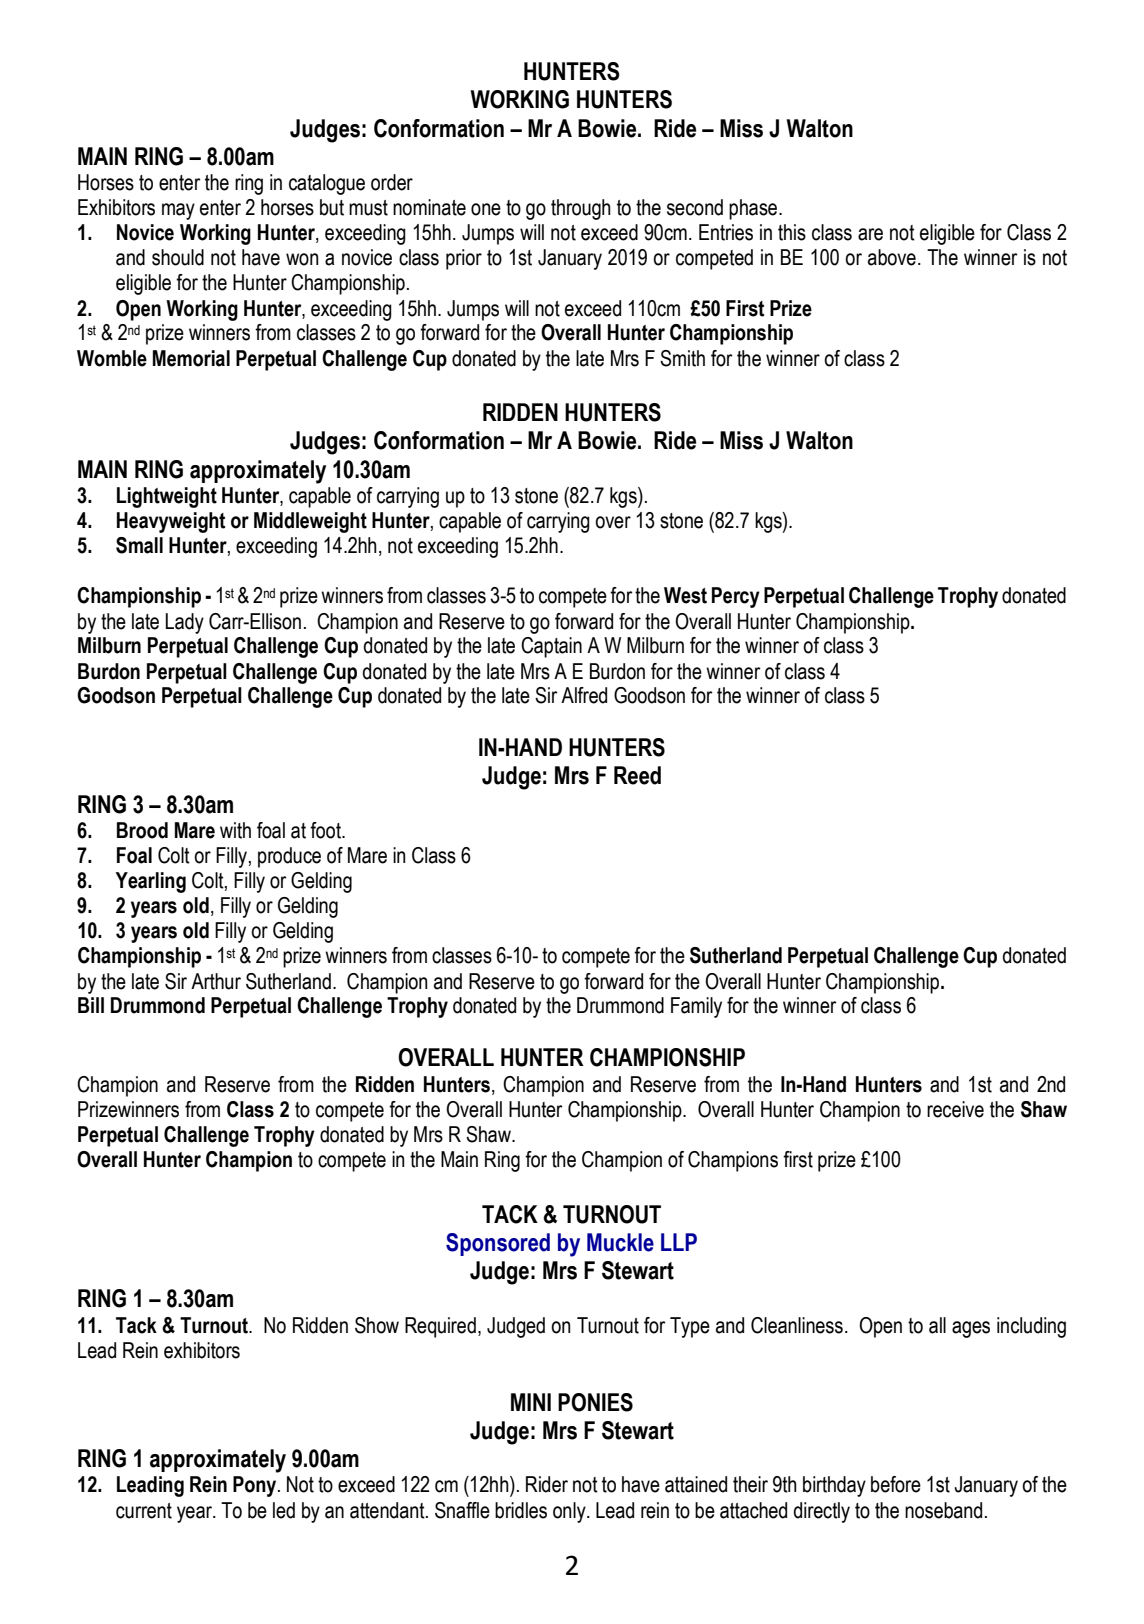 Image resolution: width=1144 pixels, height=1624 pixels. I want to click on Pony, so click(256, 1486).
